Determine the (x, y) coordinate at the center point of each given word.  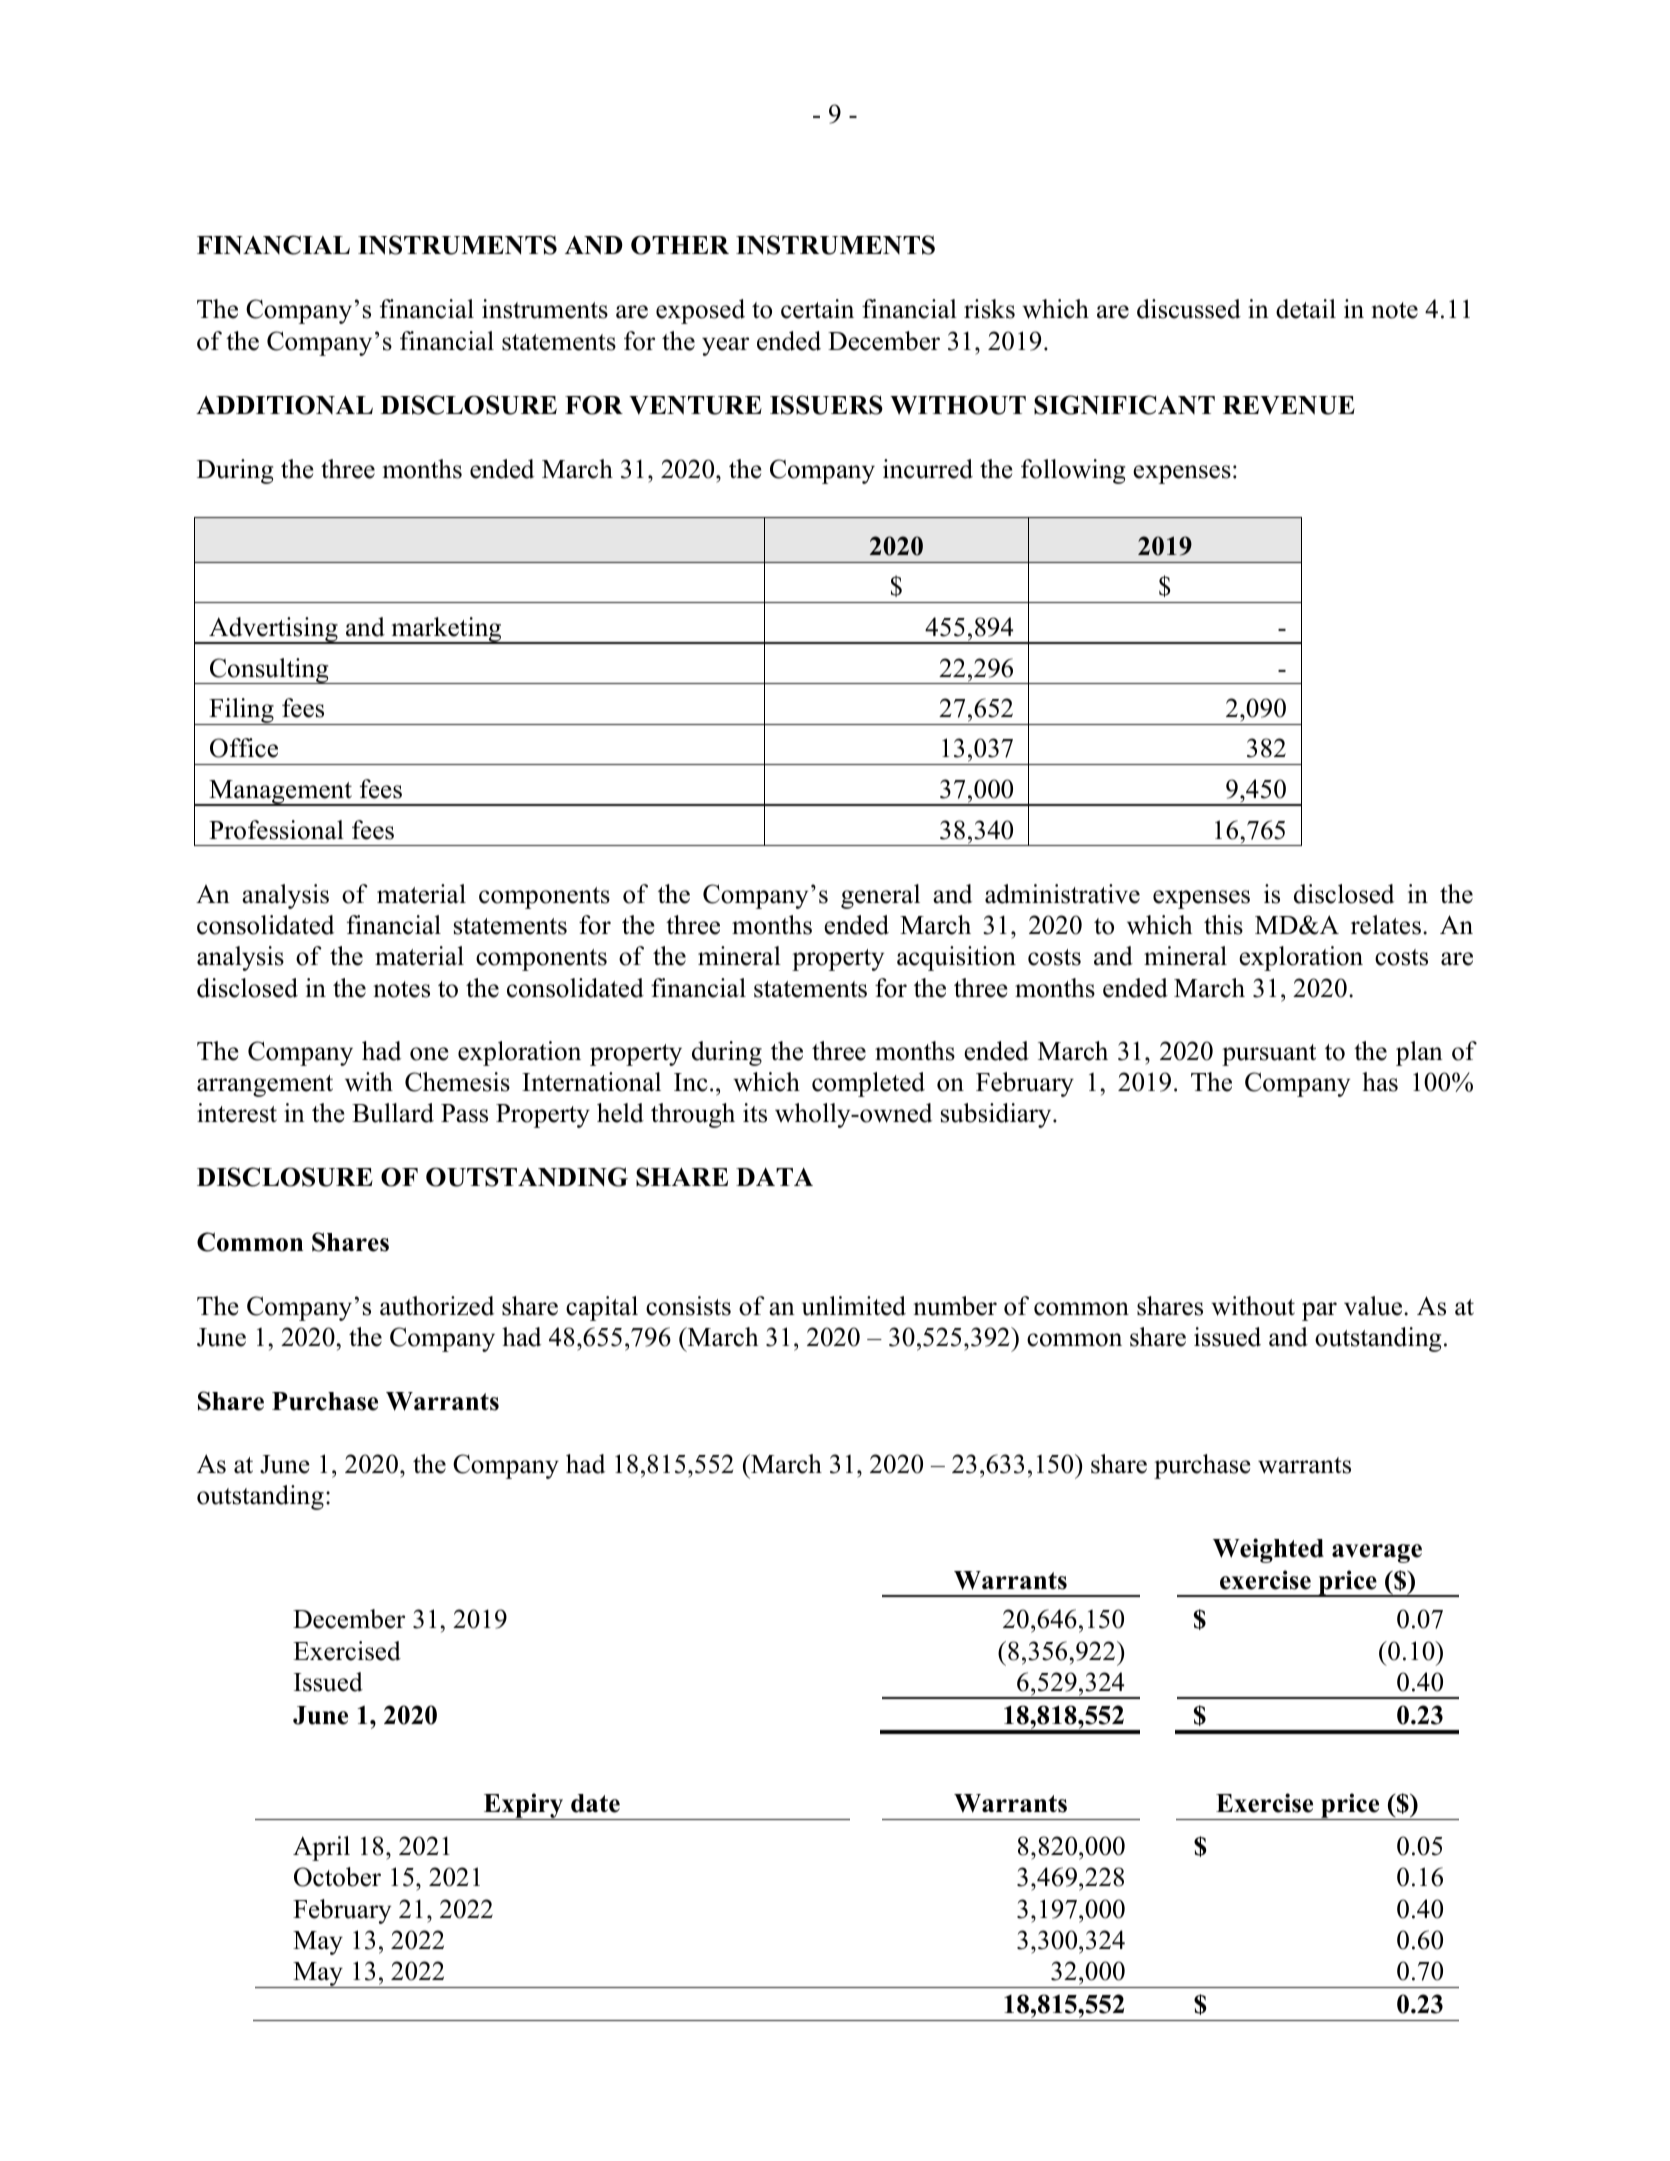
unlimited (854, 1306)
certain (817, 309)
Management (281, 793)
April (321, 1848)
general (880, 896)
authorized (437, 1306)
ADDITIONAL (284, 405)
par (1319, 1311)
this (1223, 925)
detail (1306, 309)
